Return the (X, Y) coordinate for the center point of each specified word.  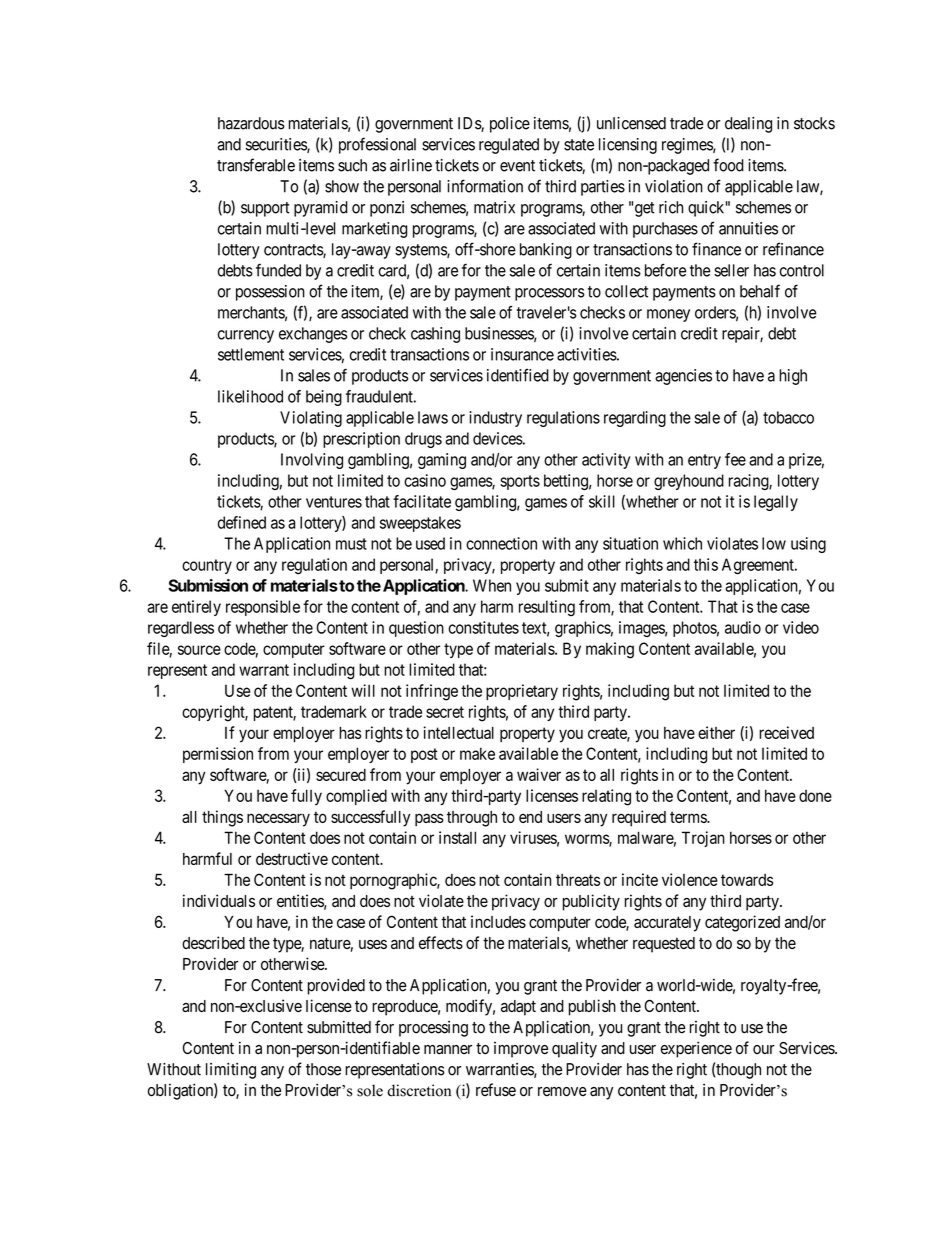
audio (743, 627)
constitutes (483, 627)
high (793, 377)
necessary (278, 820)
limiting (231, 1071)
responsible (263, 608)
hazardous (251, 123)
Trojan (703, 839)
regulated (509, 146)
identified (518, 375)
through (472, 819)
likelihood (250, 396)
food (728, 165)
